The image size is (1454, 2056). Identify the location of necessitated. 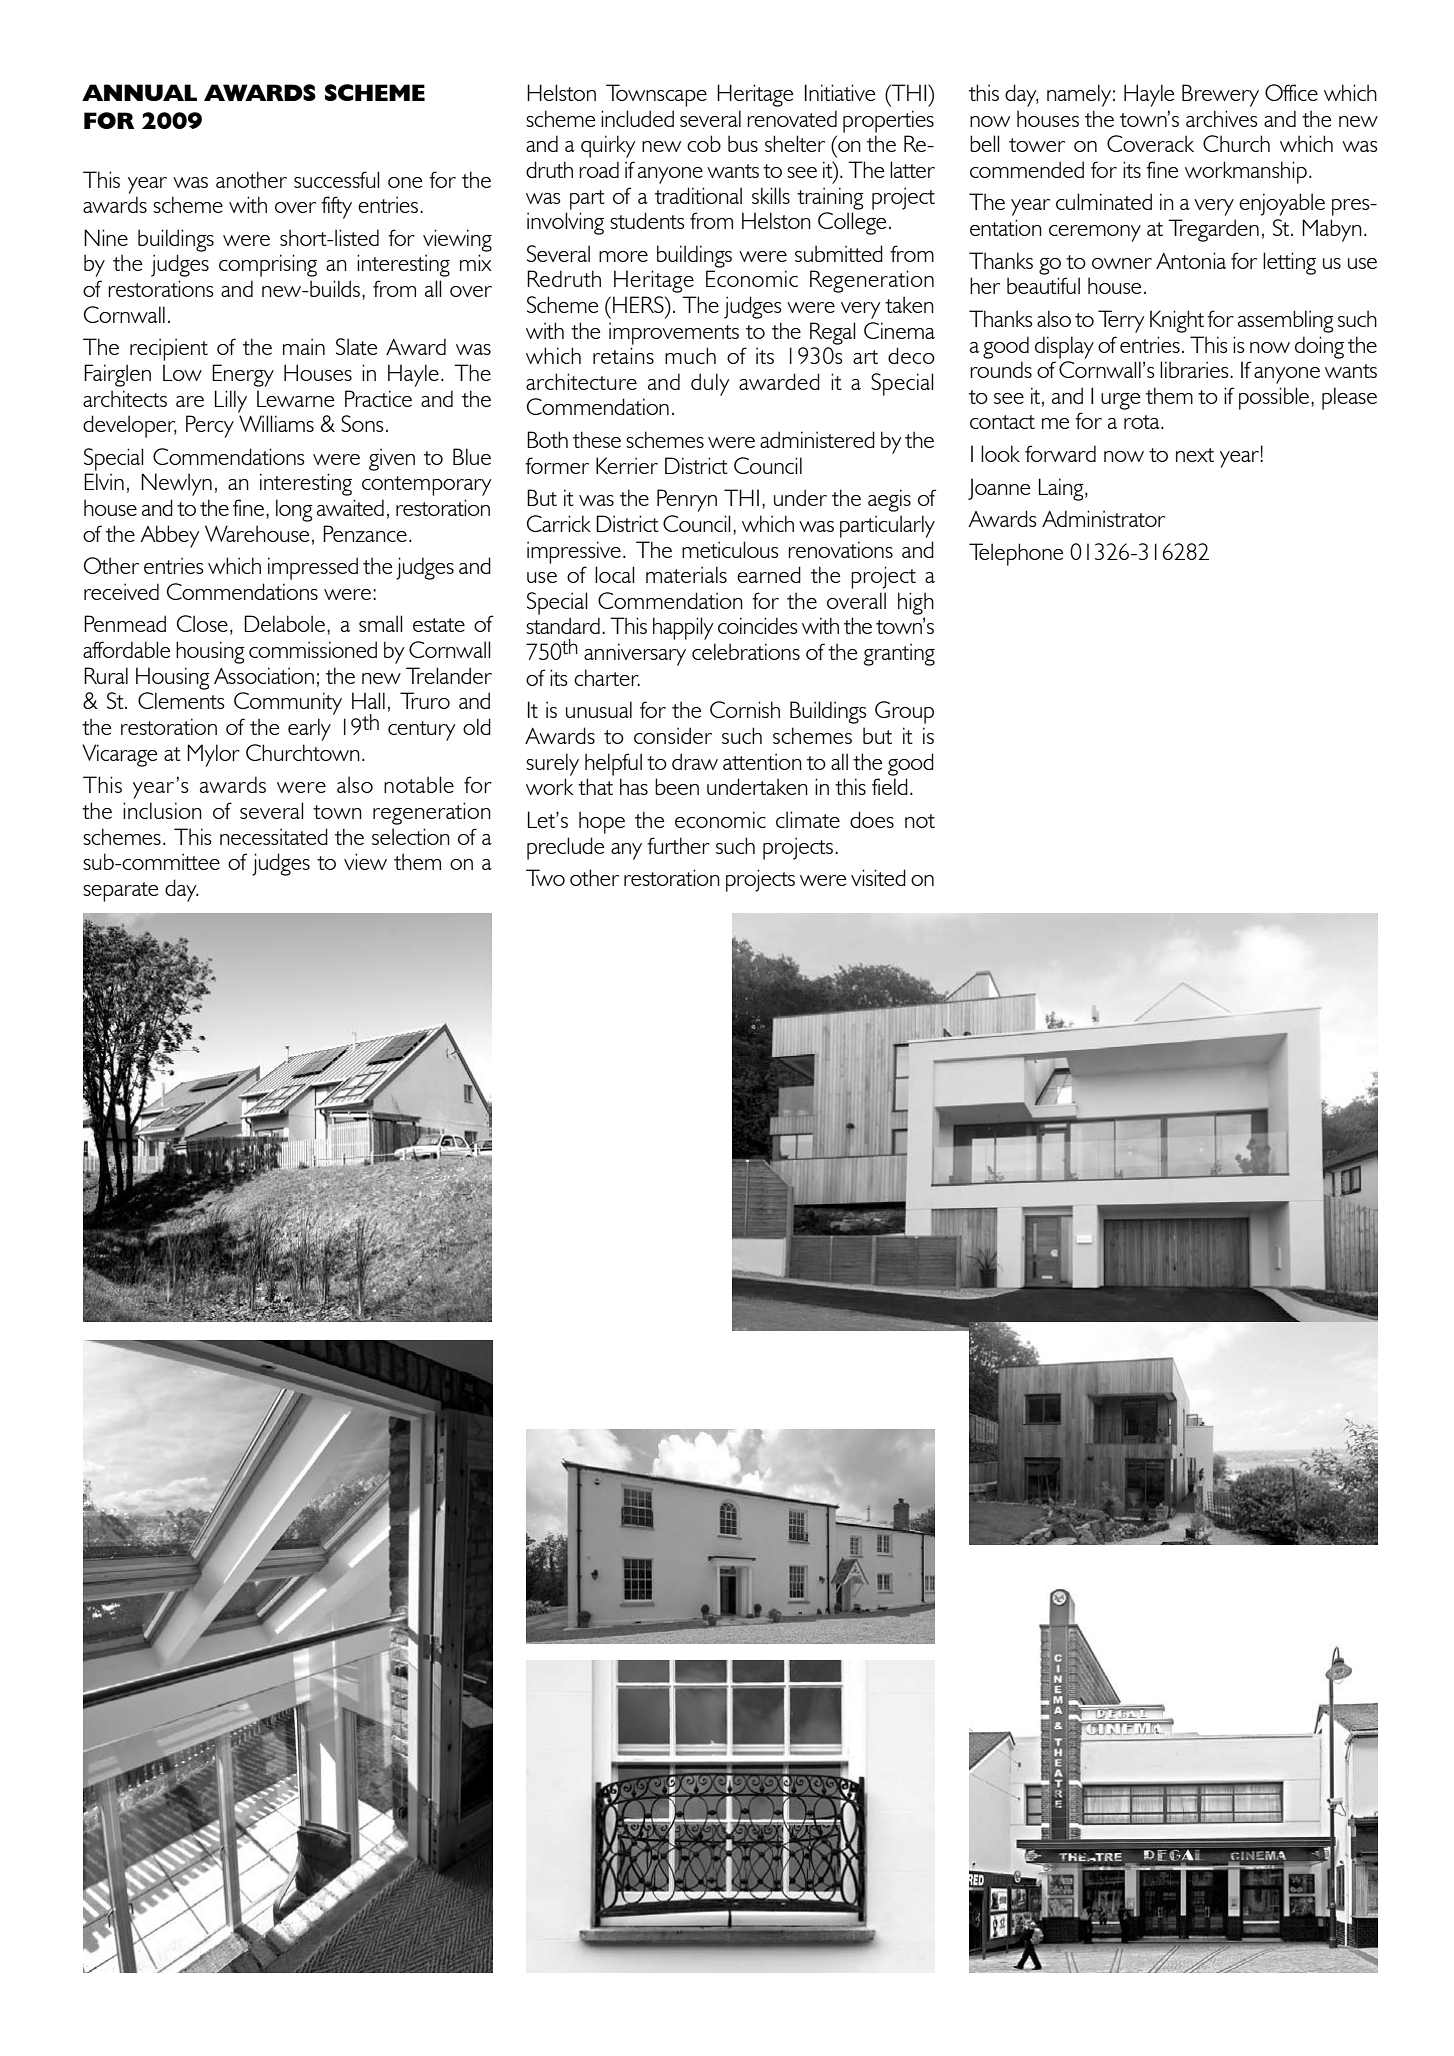
(274, 836).
